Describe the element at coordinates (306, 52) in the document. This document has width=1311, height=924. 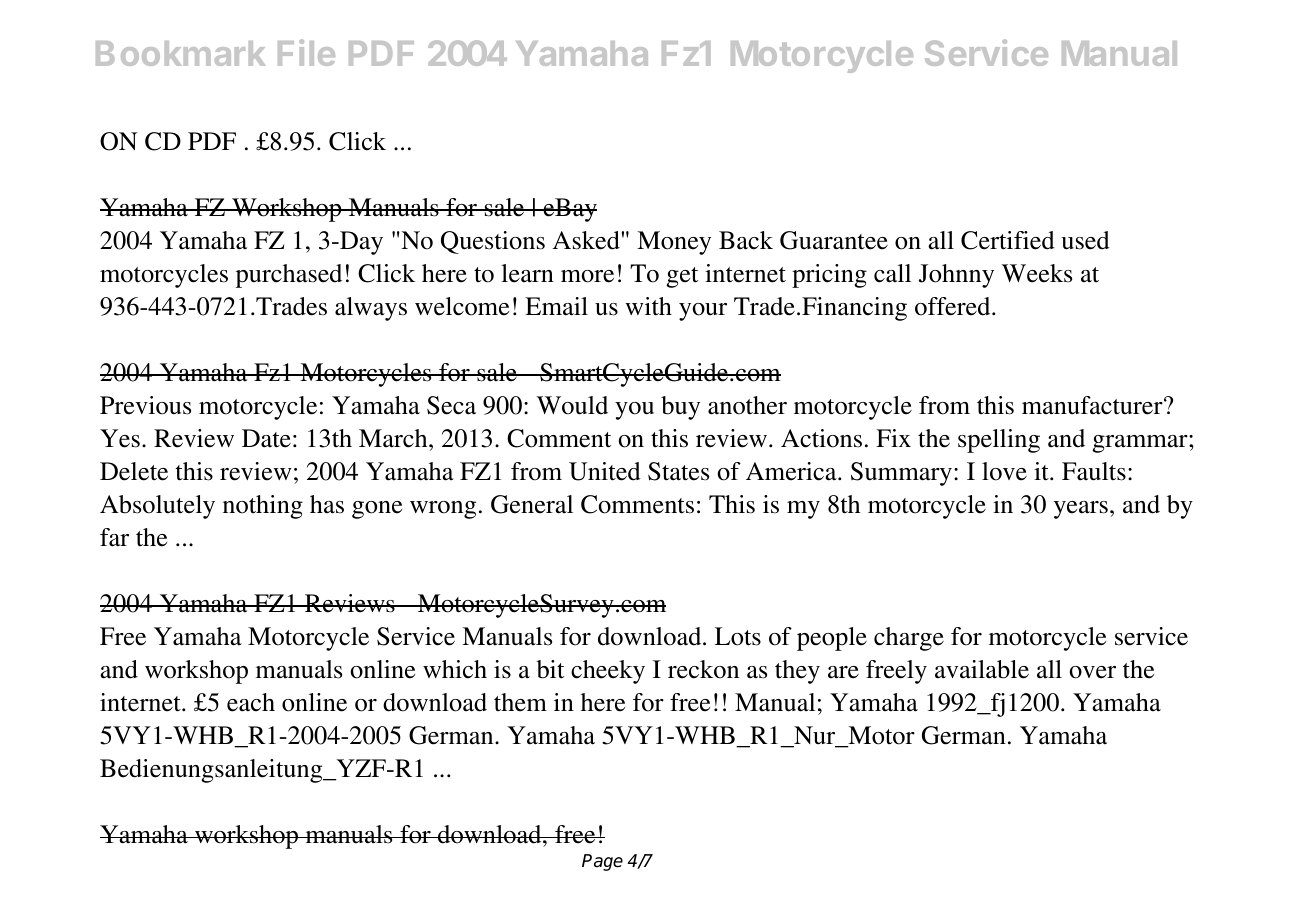
I see `File` at that location.
